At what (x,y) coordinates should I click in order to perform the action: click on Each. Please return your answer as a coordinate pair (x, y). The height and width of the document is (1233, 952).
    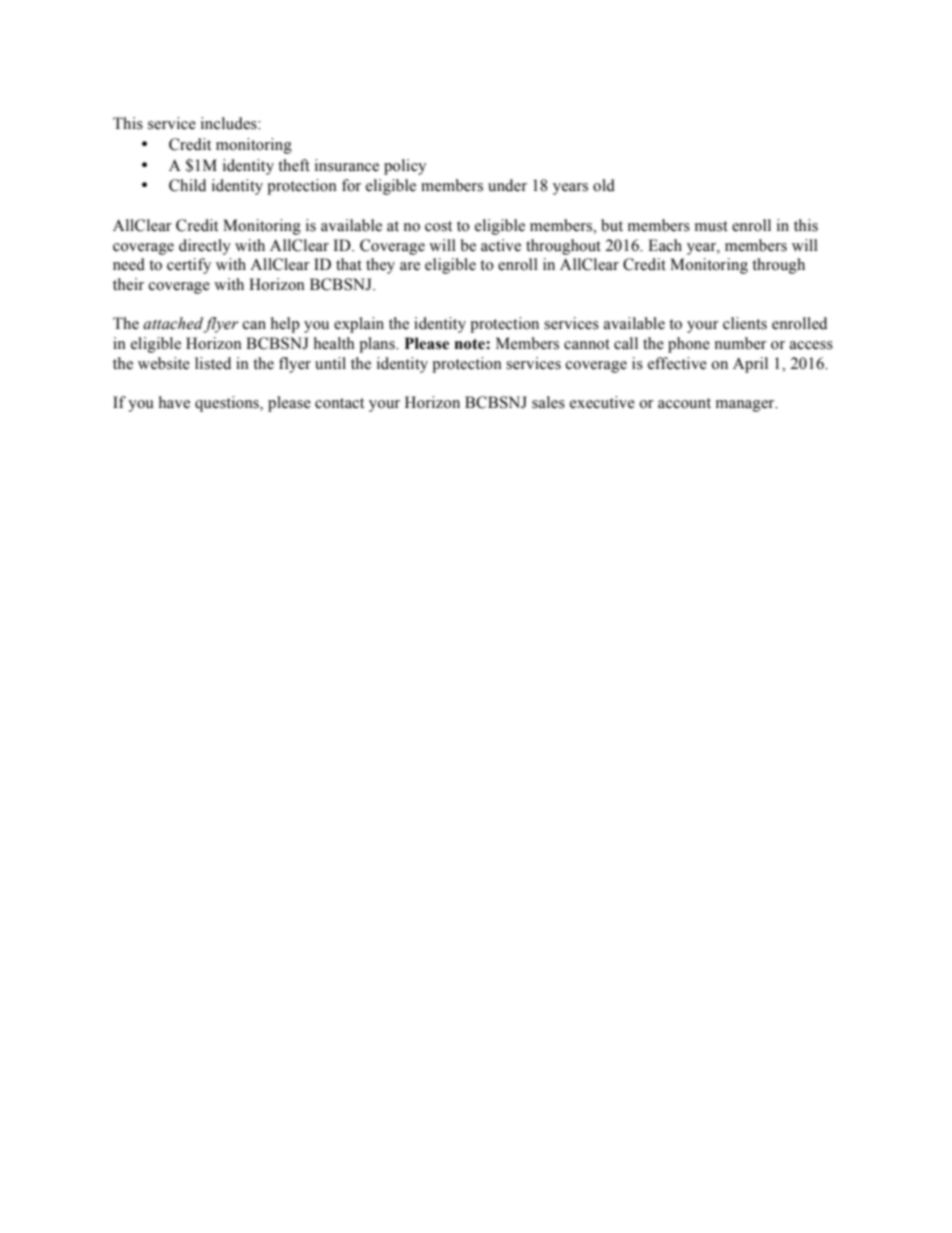
    Looking at the image, I should click on (665, 245).
